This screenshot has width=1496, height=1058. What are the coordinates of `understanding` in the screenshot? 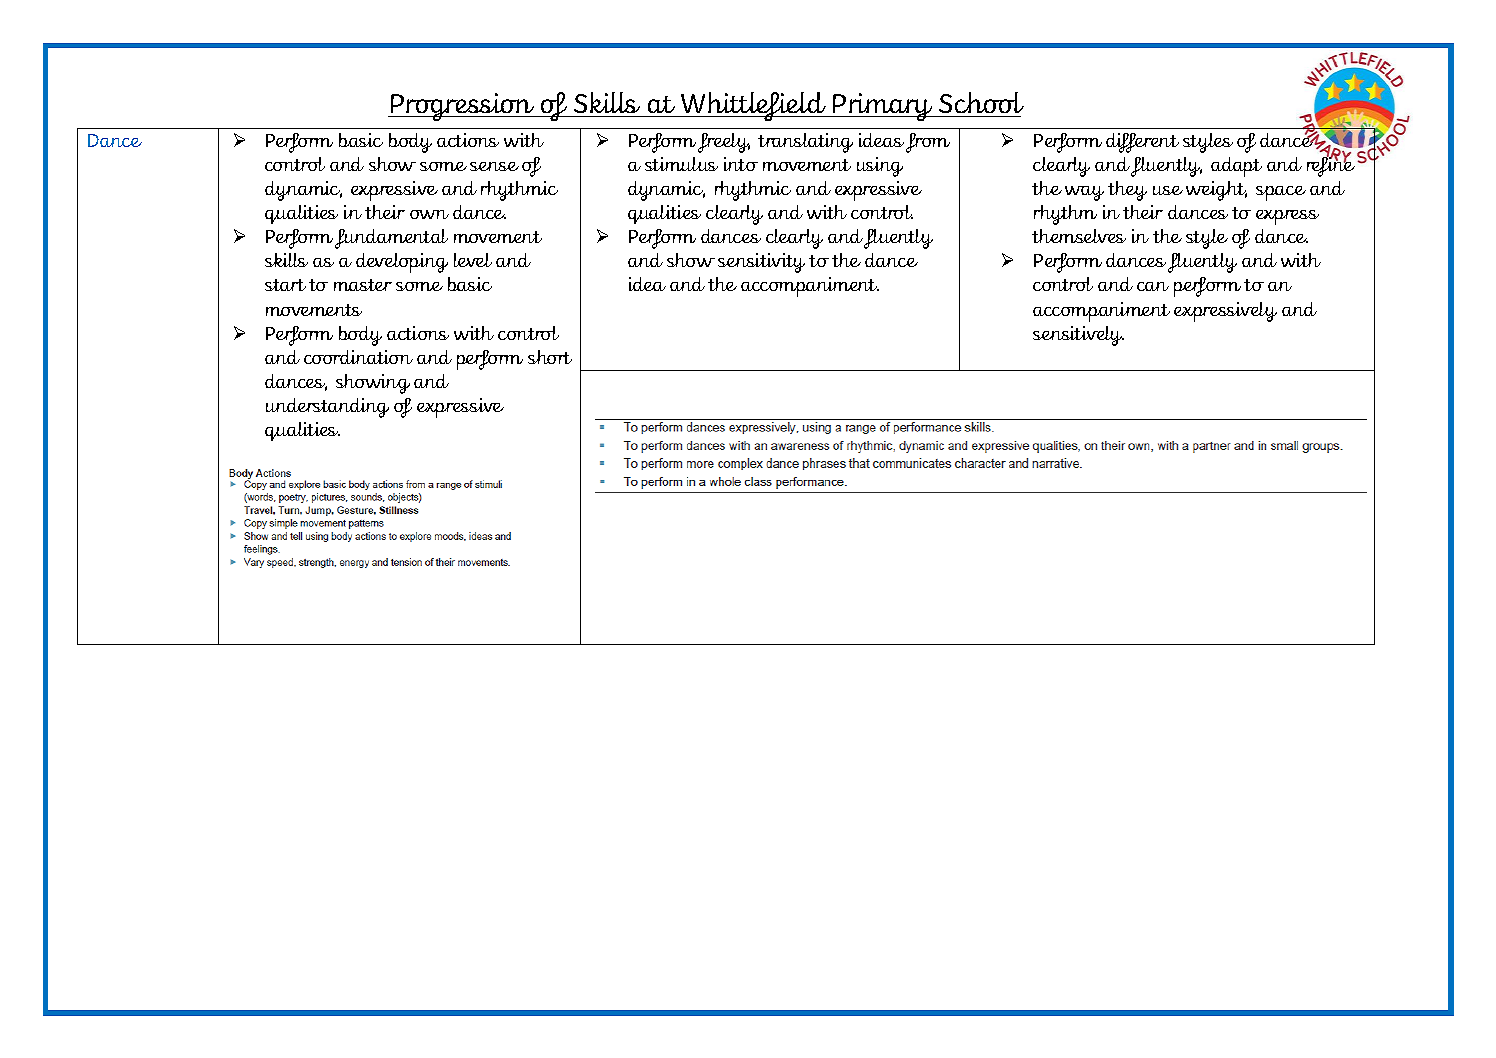 It's located at (327, 408).
